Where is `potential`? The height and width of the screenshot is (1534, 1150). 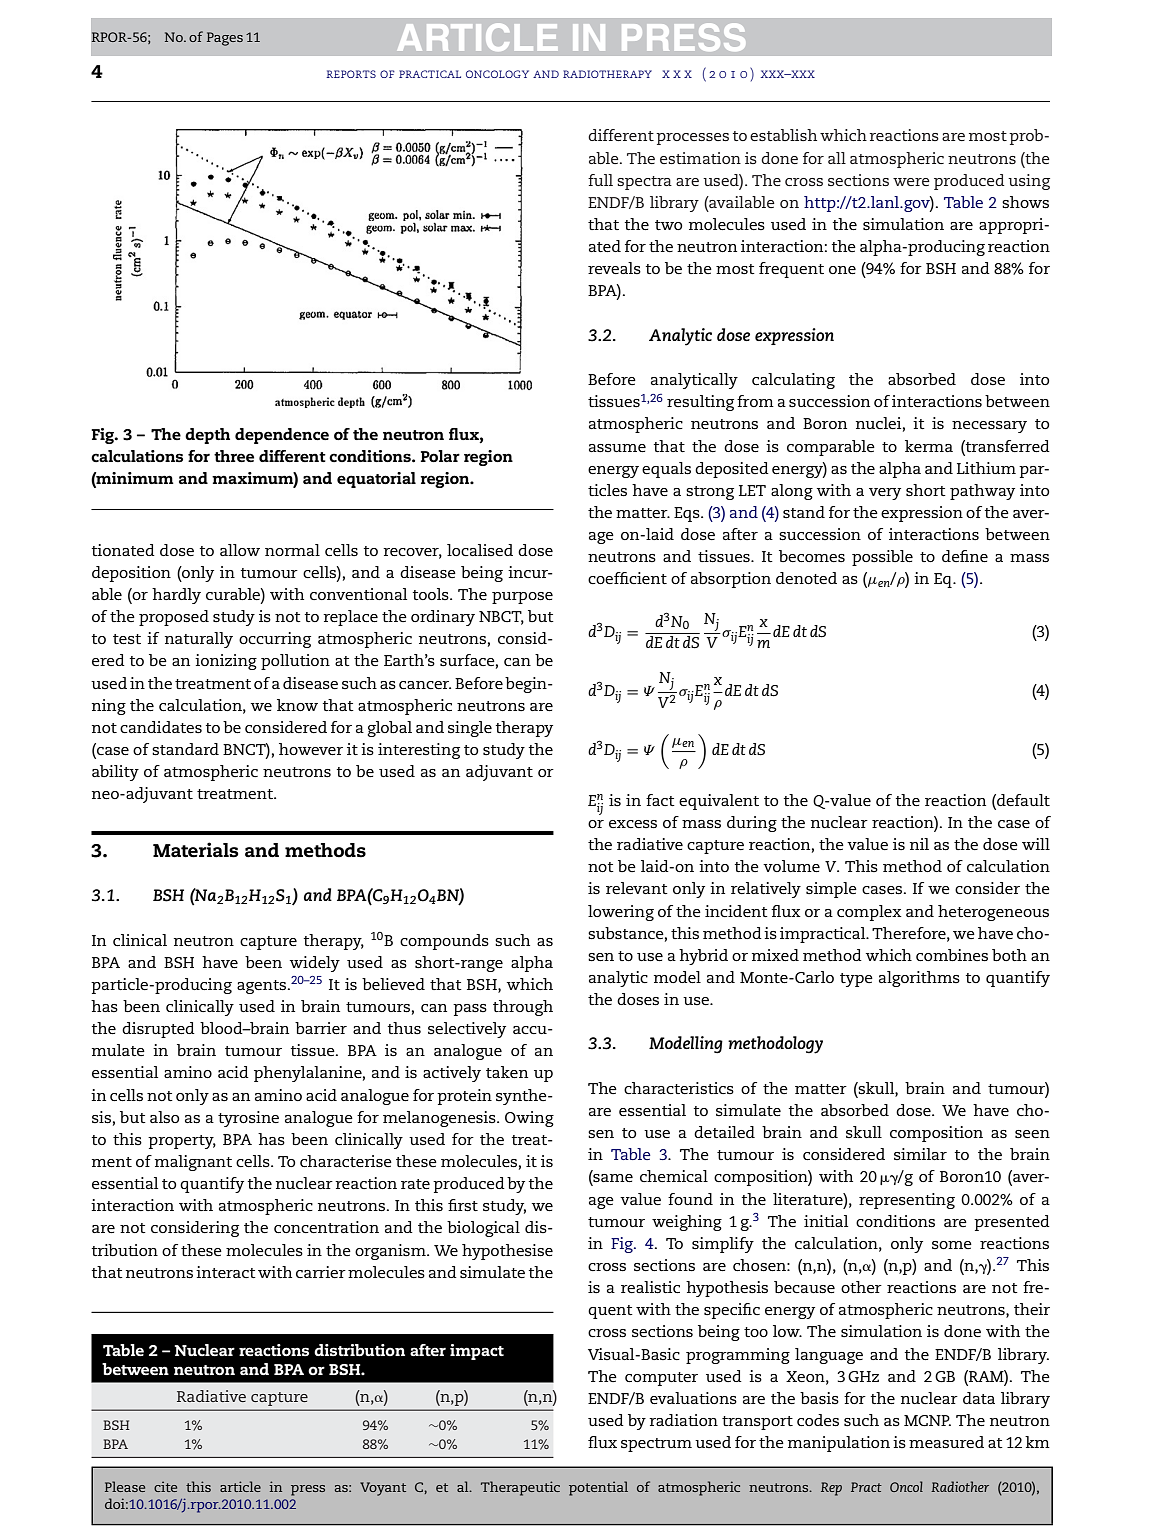 potential is located at coordinates (598, 1488).
